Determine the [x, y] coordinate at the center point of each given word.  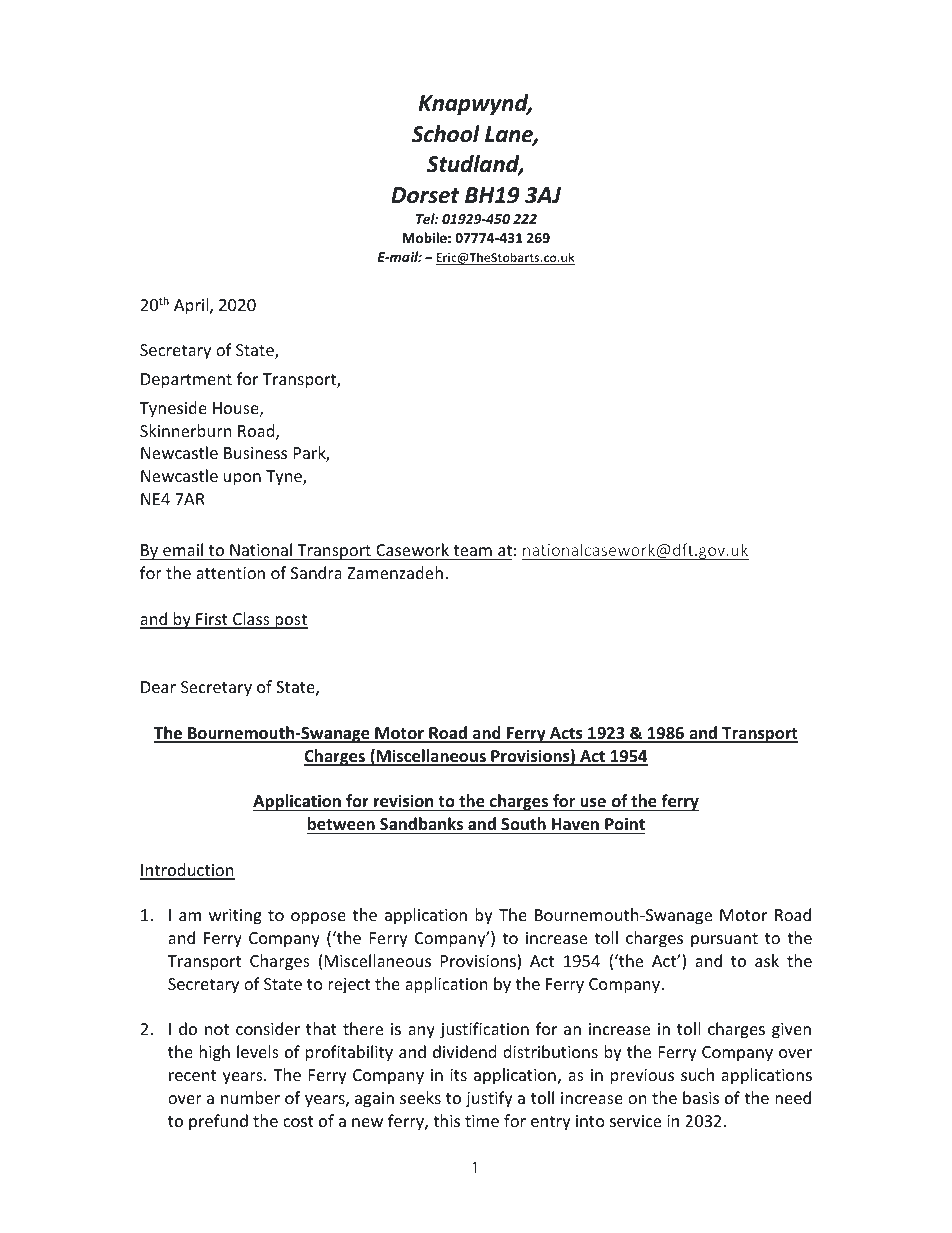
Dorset [425, 195]
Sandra [316, 572]
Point [625, 823]
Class [251, 620]
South [523, 823]
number [250, 1097]
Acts [566, 734]
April [192, 306]
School [445, 134]
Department [186, 381]
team [472, 552]
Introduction [187, 871]
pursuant [724, 940]
